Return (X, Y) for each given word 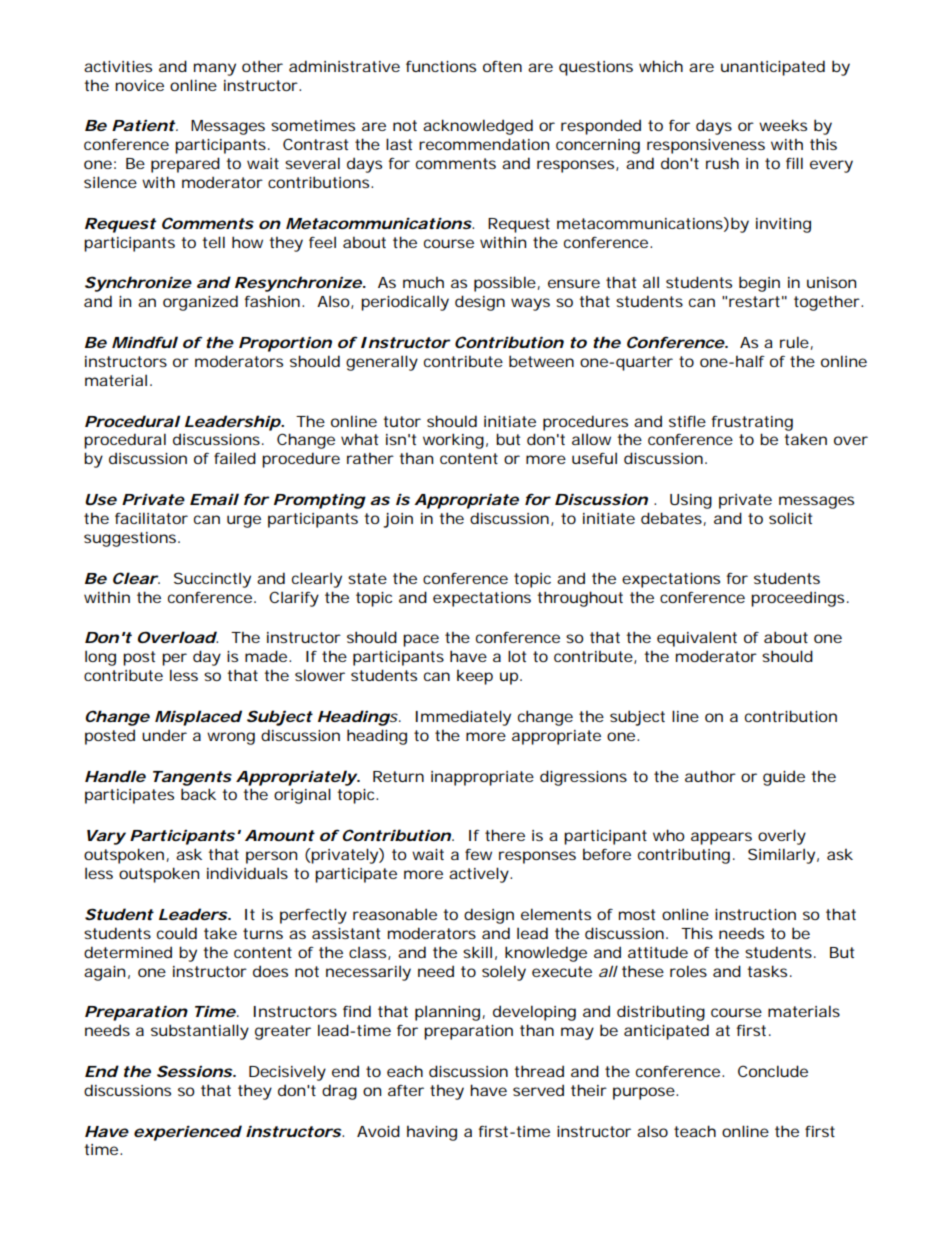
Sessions (194, 1071)
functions (441, 66)
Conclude (773, 1071)
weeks (783, 125)
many (215, 69)
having (432, 1133)
